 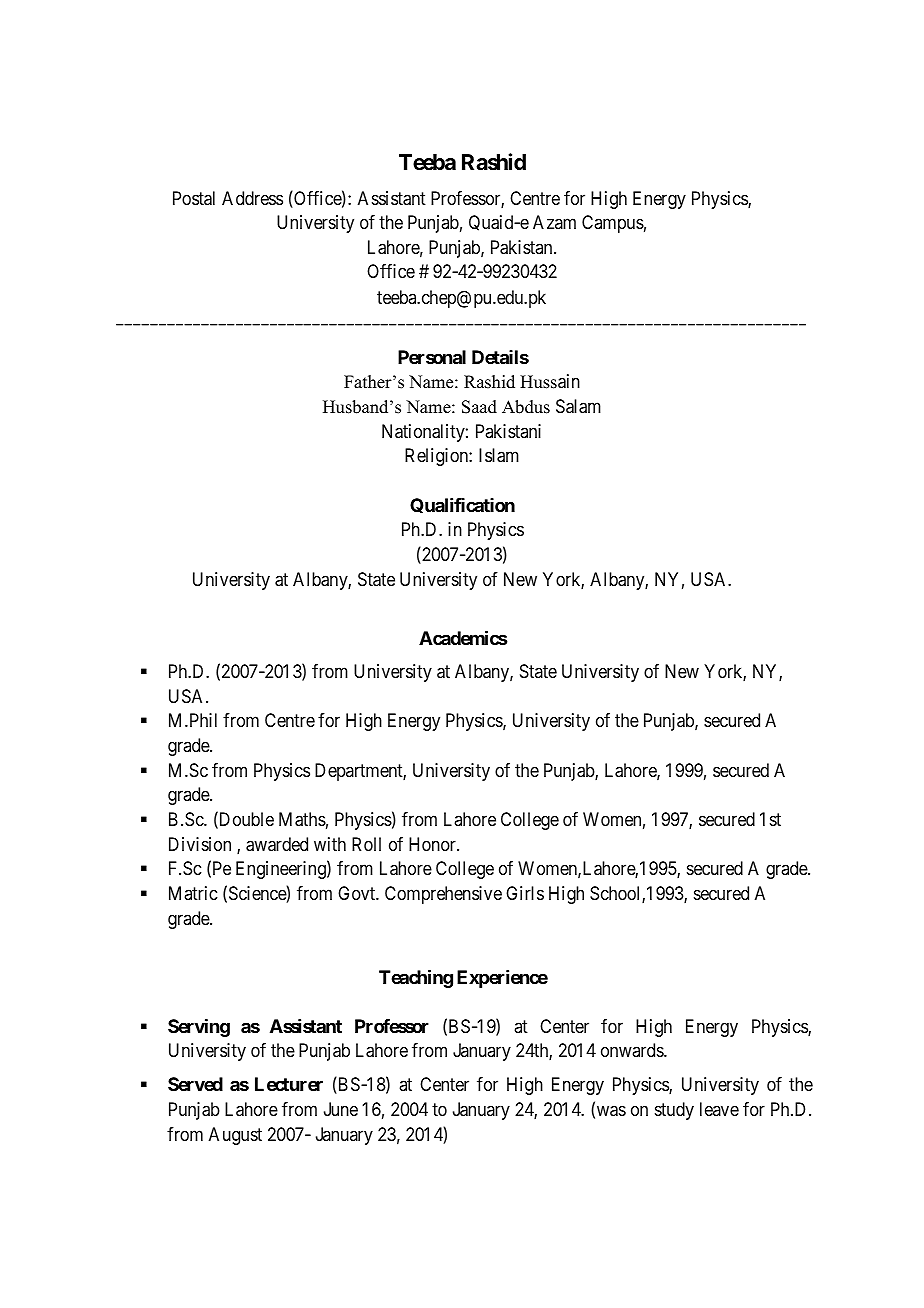 What do you see at coordinates (235, 1136) in the document?
I see `August` at bounding box center [235, 1136].
